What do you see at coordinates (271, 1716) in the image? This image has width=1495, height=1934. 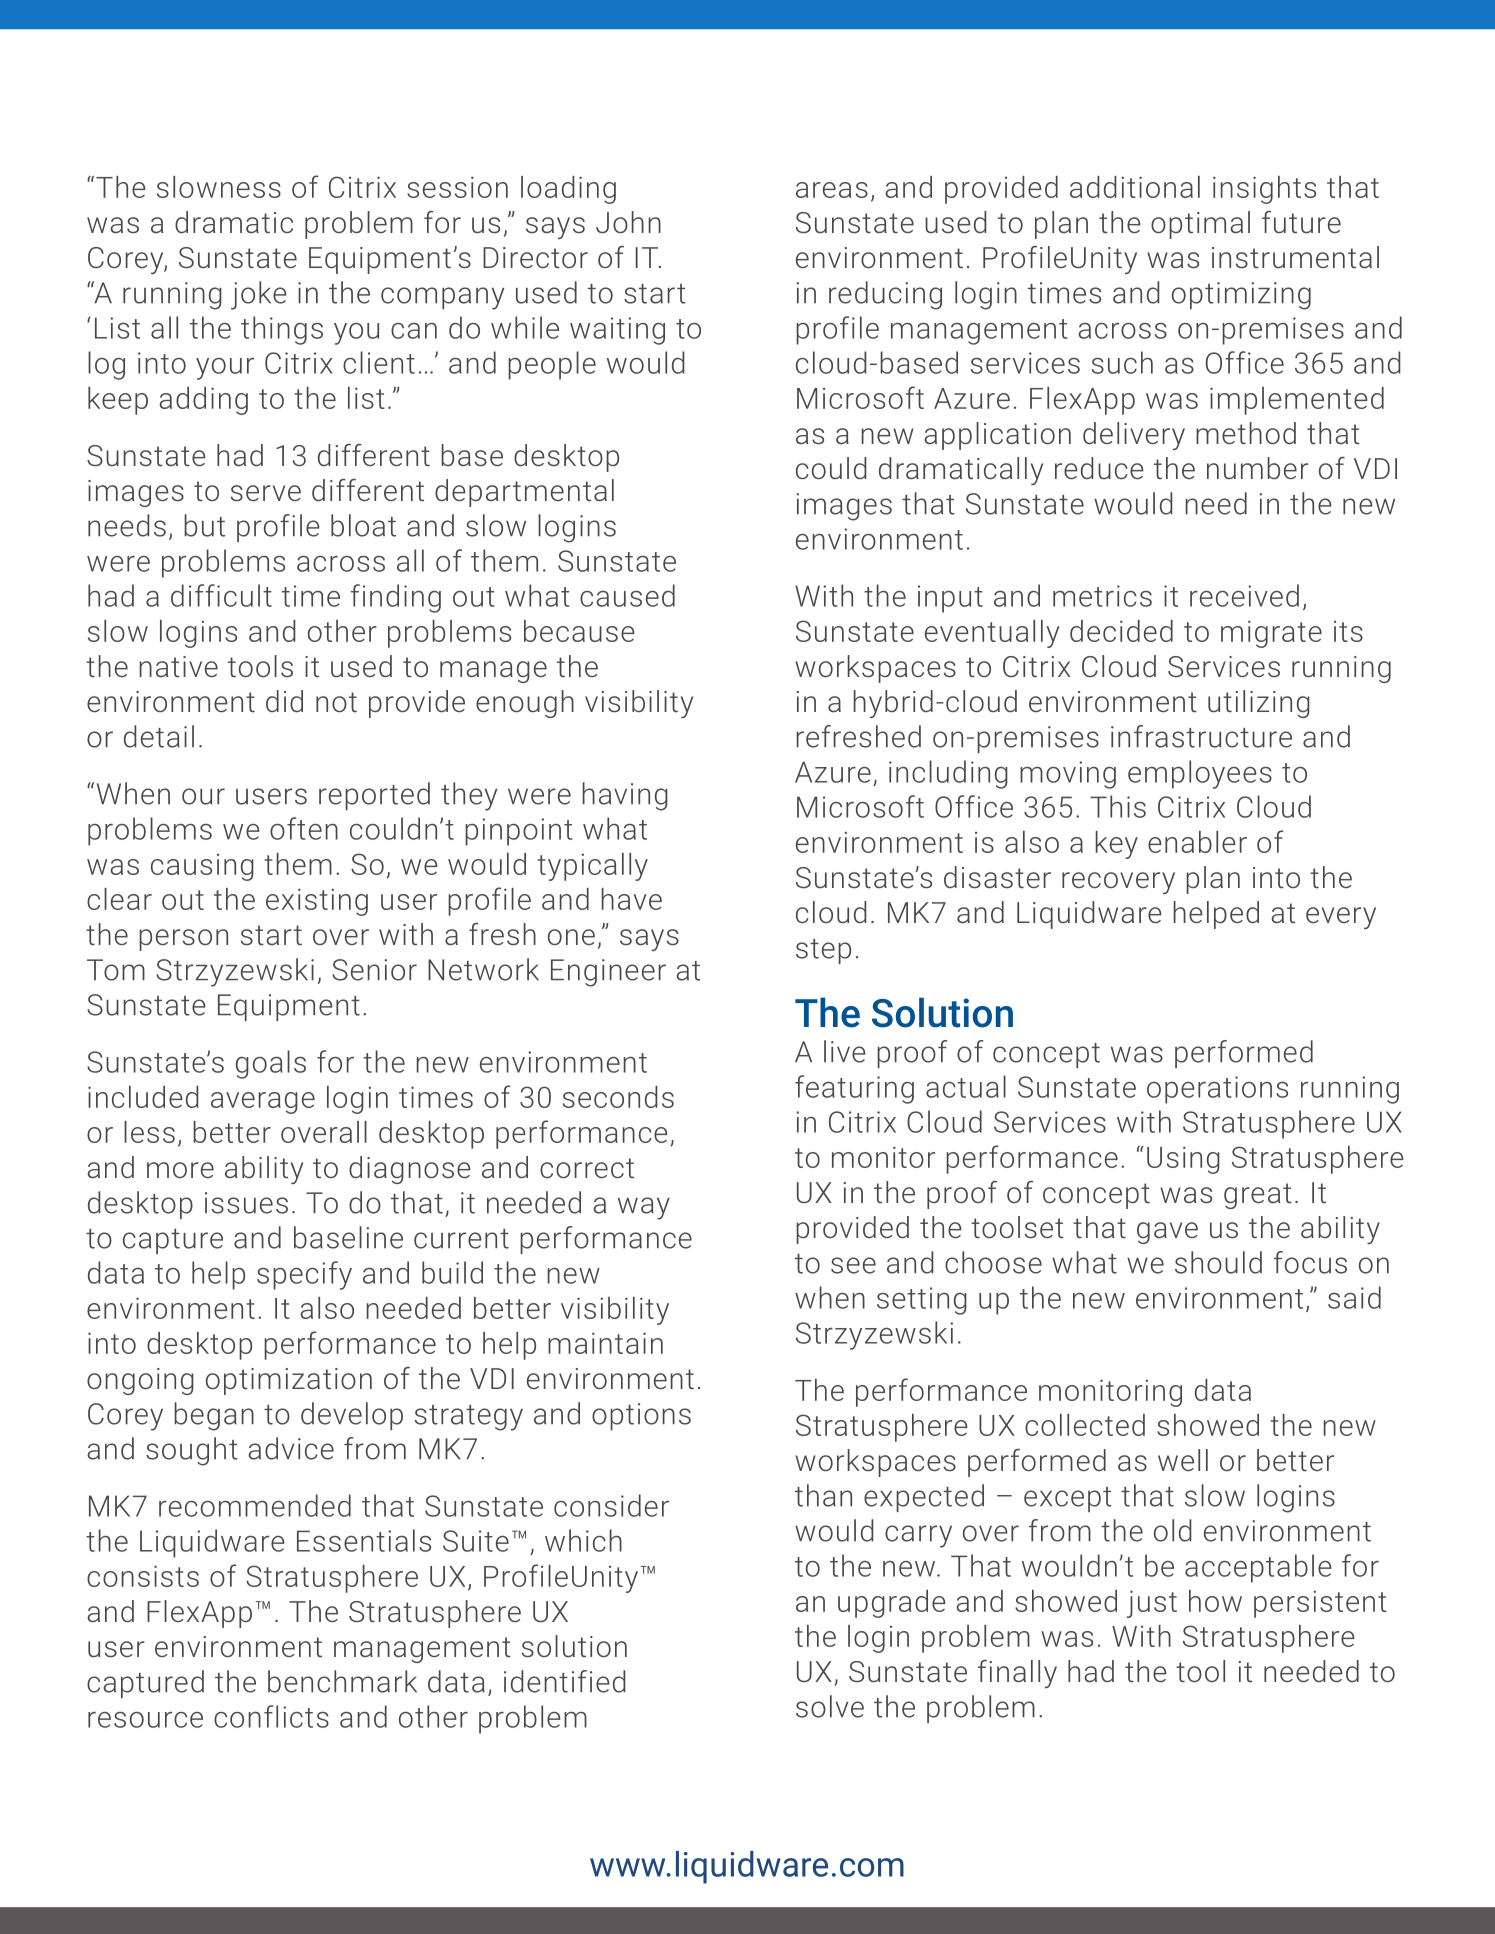 I see `conflicts` at bounding box center [271, 1716].
